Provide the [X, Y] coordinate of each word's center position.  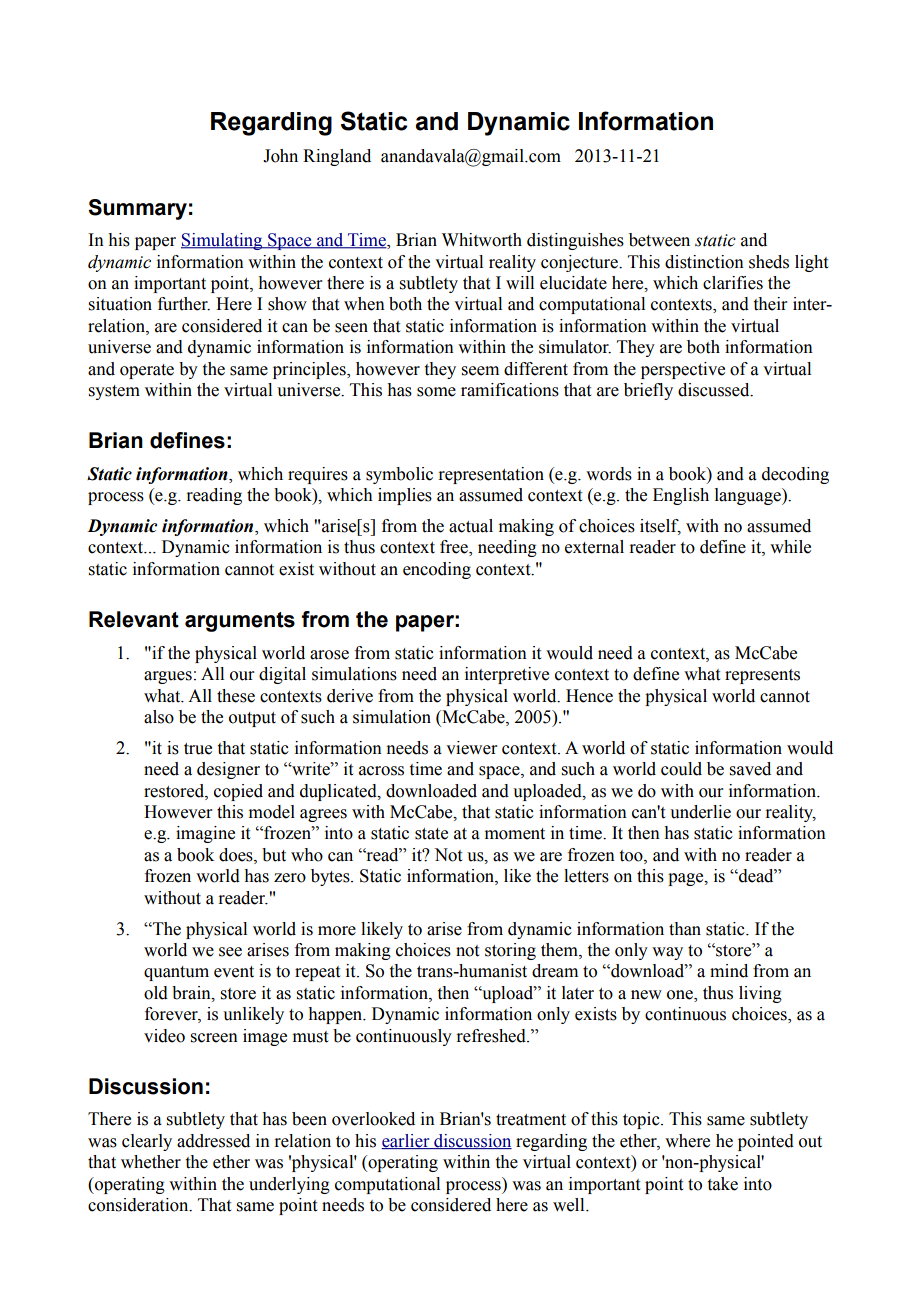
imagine [205, 834]
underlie [700, 812]
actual [471, 526]
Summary [137, 209]
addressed [213, 1141]
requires [318, 475]
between [659, 240]
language [749, 496]
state [431, 834]
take [723, 1184]
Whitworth [482, 240]
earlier [406, 1141]
